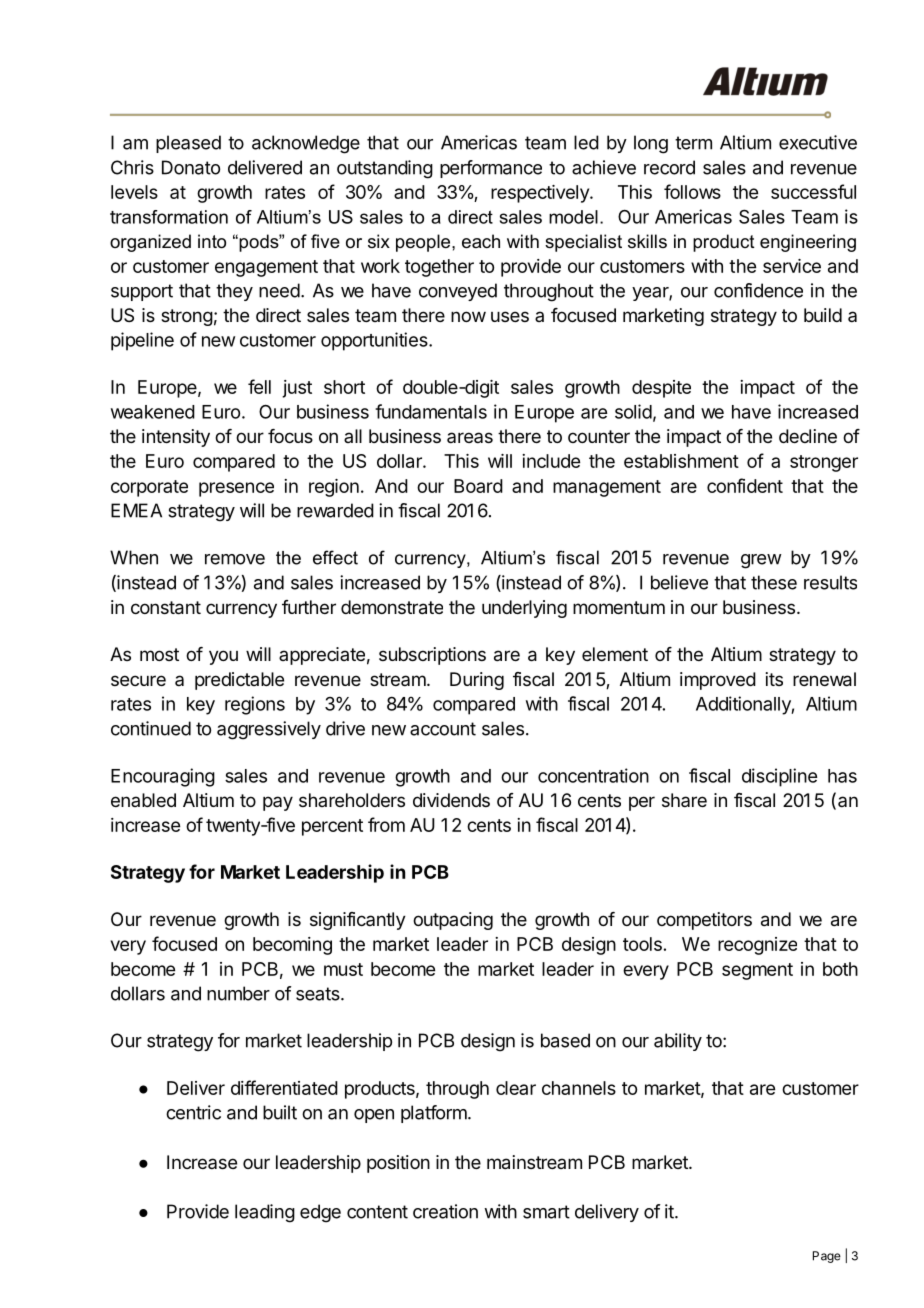 The height and width of the image is (1308, 924). Describe the element at coordinates (239, 681) in the image. I see `predictable` at that location.
